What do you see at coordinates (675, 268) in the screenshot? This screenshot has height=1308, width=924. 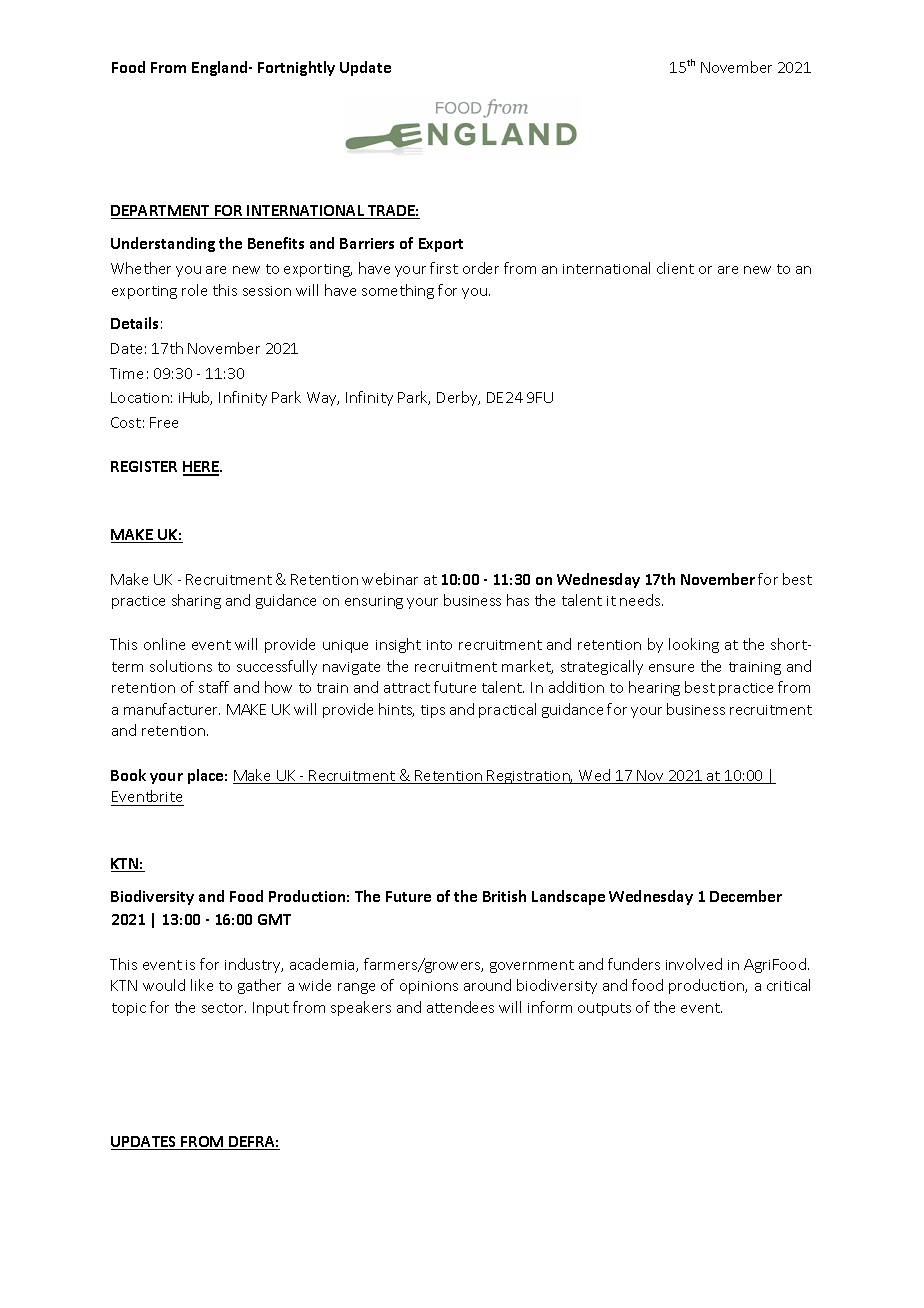 I see `client` at bounding box center [675, 268].
